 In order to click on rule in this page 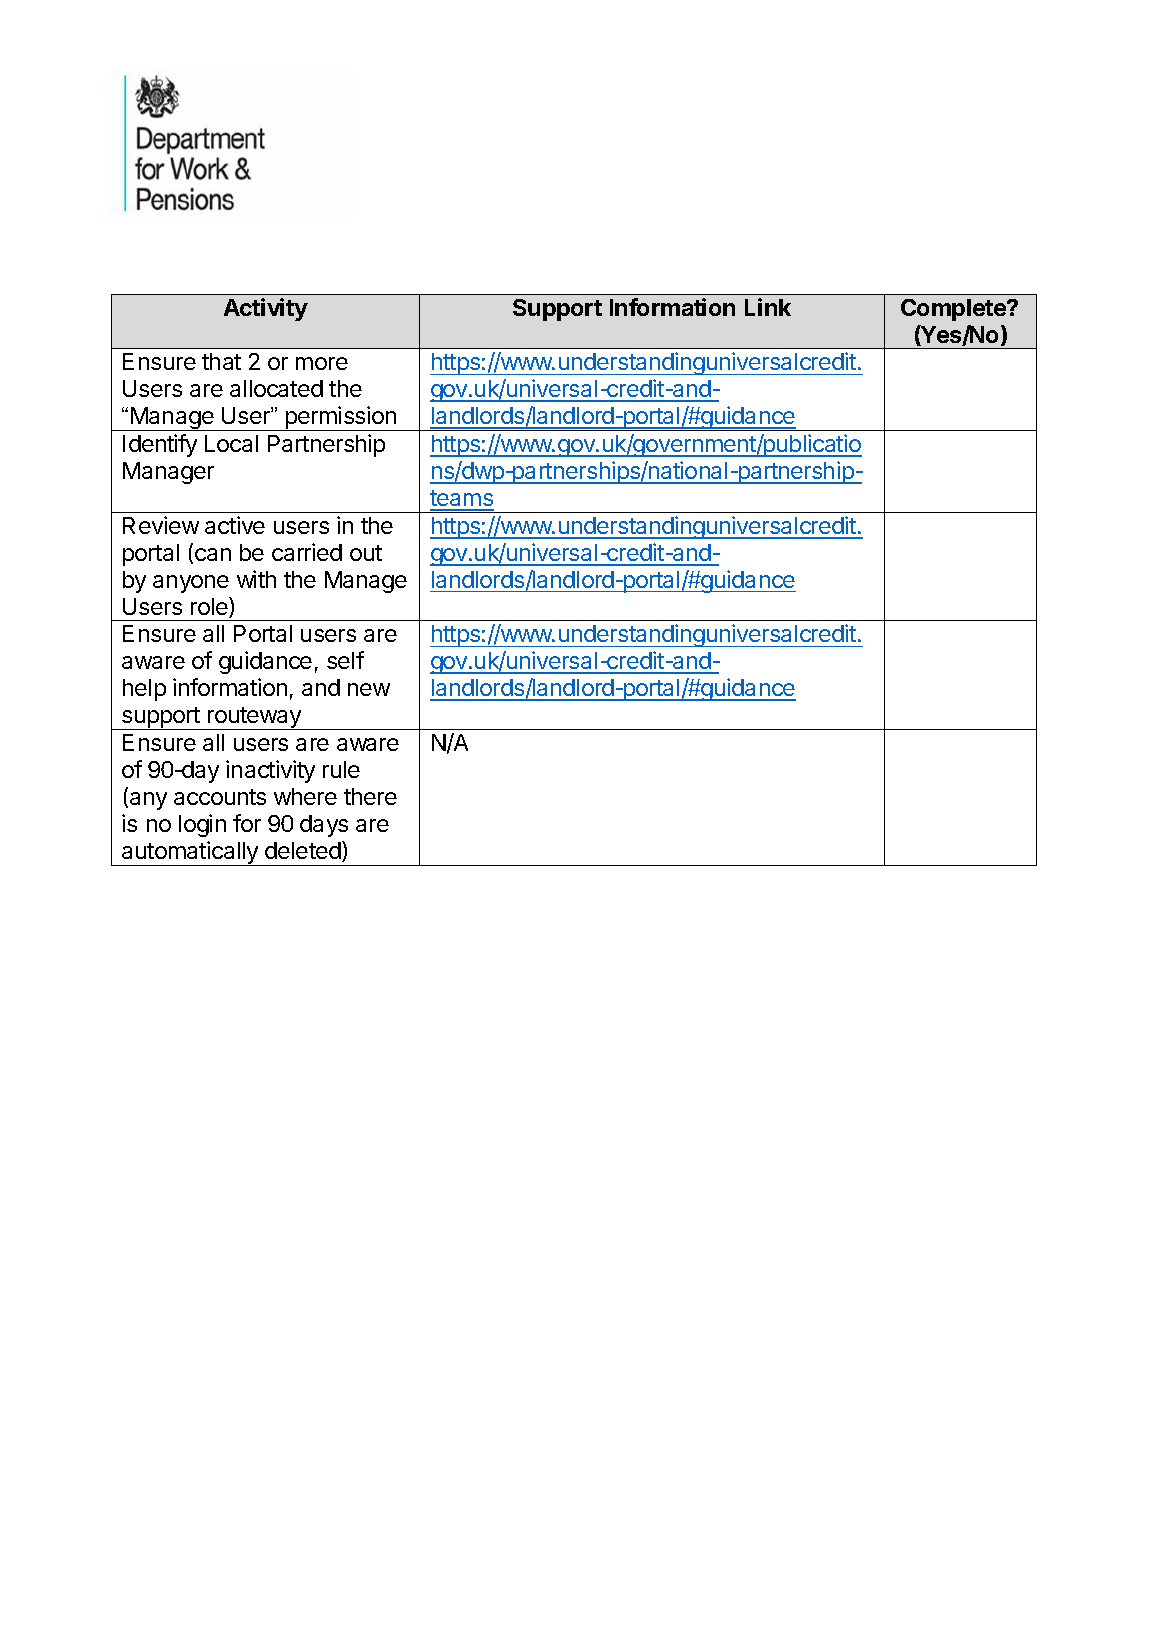, I will do `click(341, 769)`.
